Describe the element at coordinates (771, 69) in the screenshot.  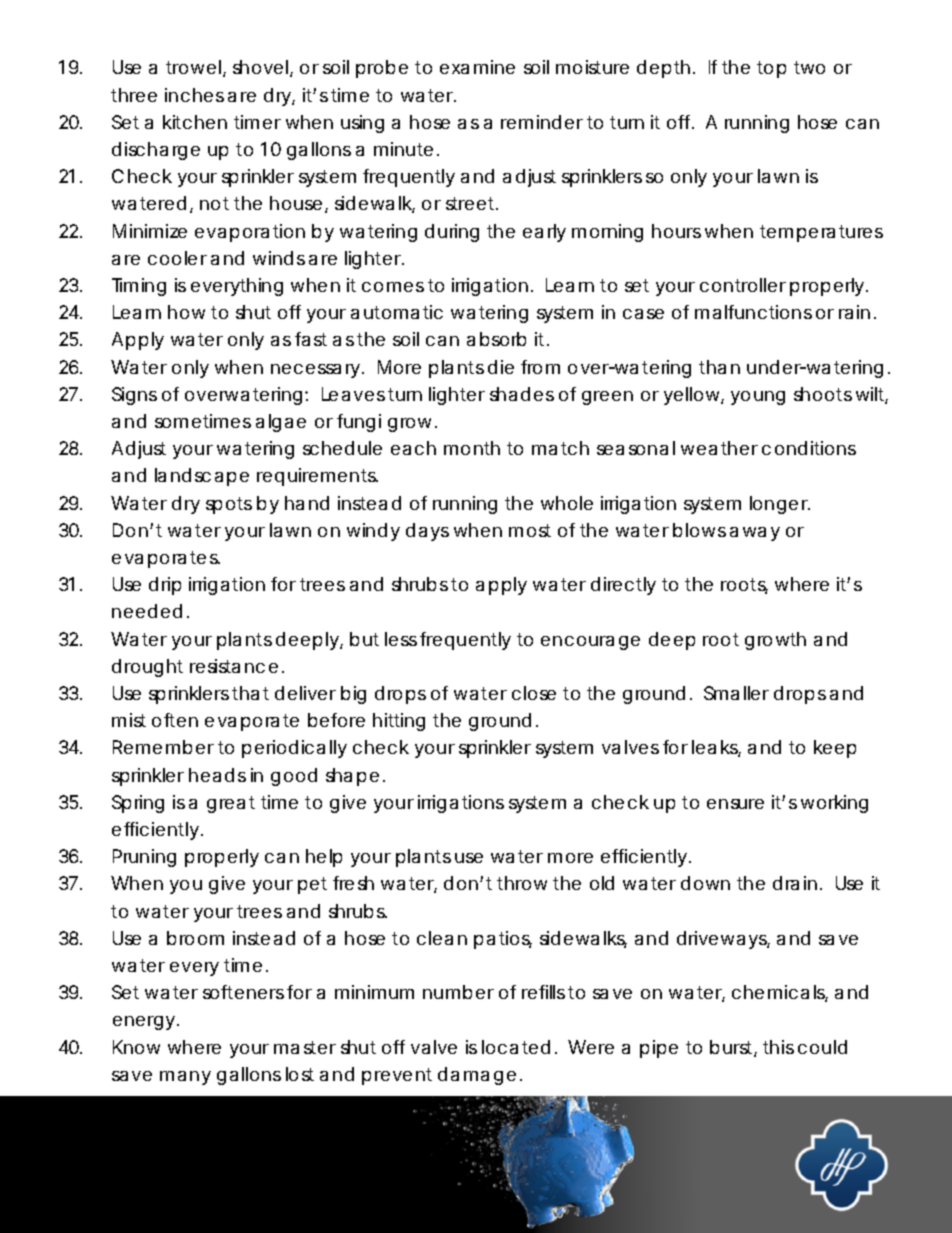
I see `top` at that location.
